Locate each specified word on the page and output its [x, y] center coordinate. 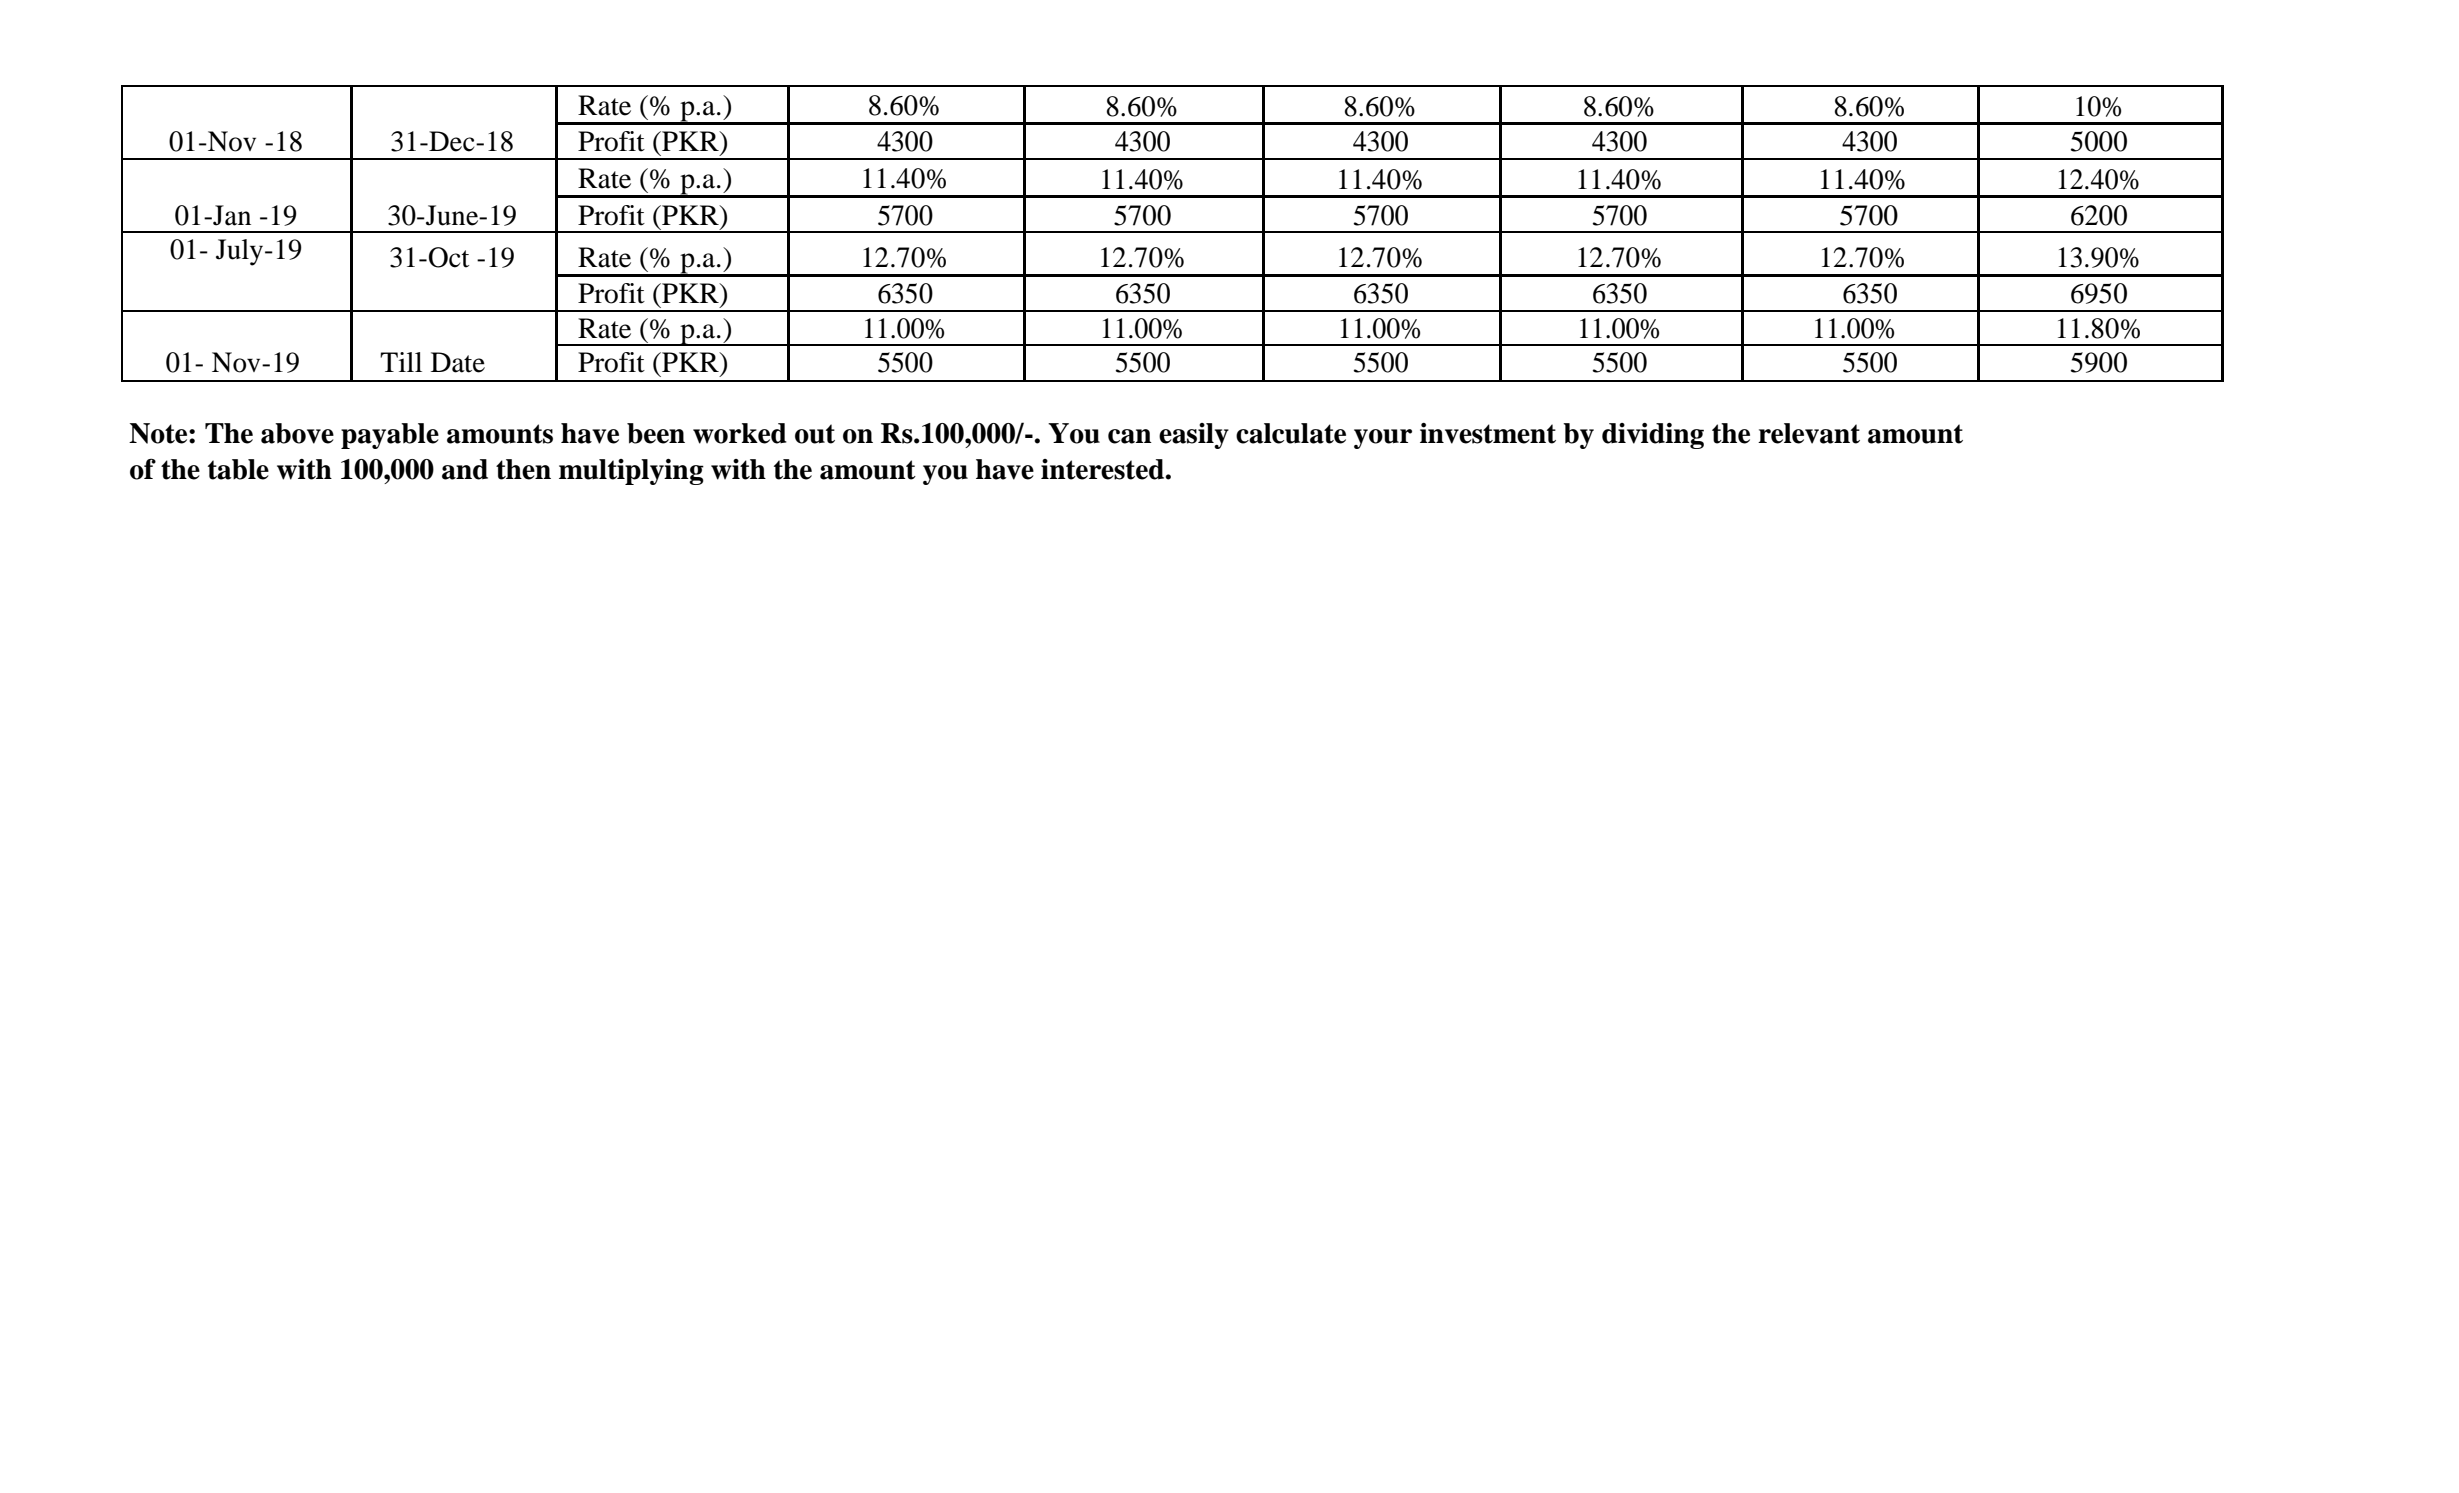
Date [458, 362]
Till [401, 362]
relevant [1809, 433]
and [465, 469]
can [1130, 436]
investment [1488, 433]
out [815, 434]
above [297, 433]
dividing [1653, 436]
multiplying [631, 472]
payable [390, 436]
